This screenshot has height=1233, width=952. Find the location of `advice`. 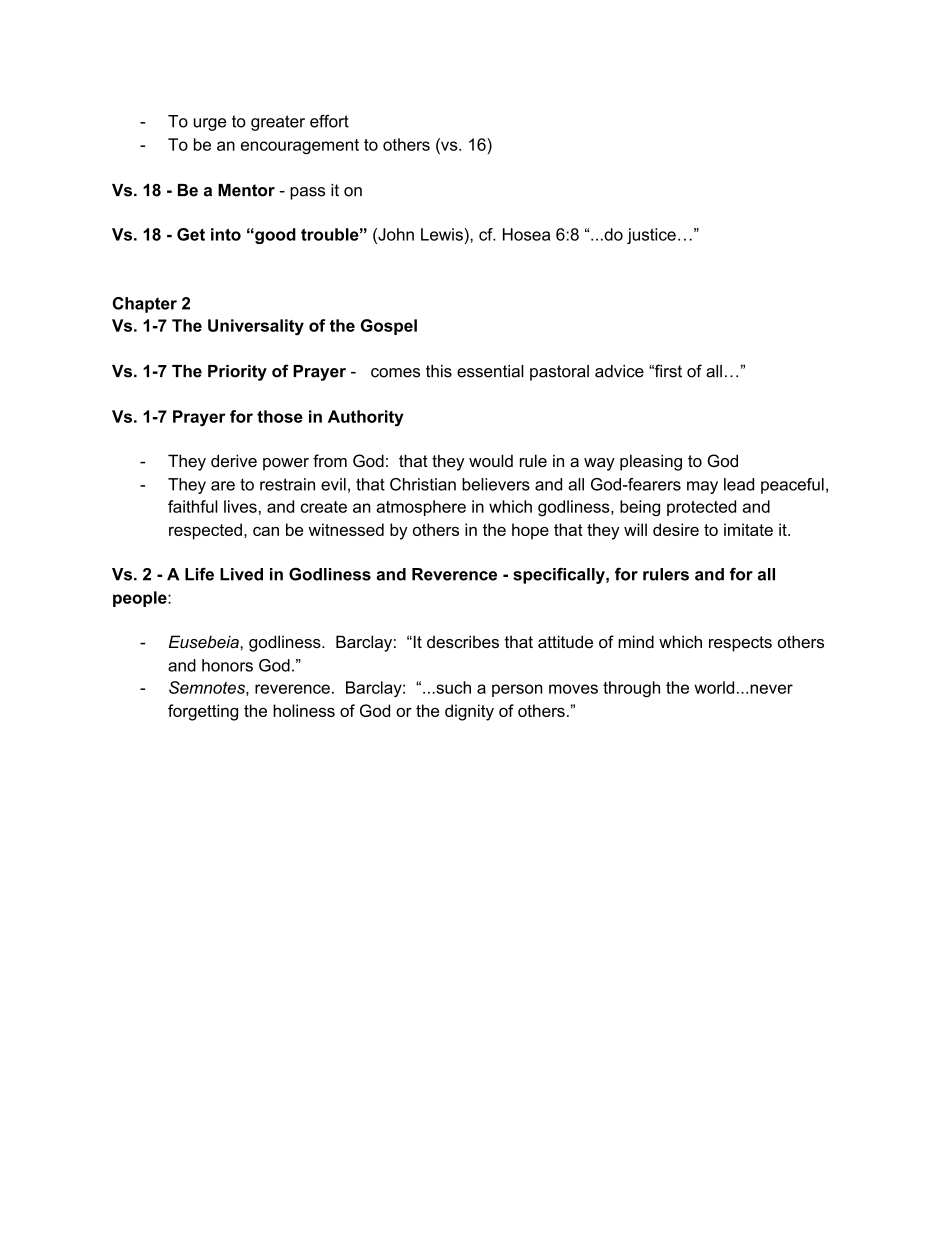

advice is located at coordinates (619, 371).
